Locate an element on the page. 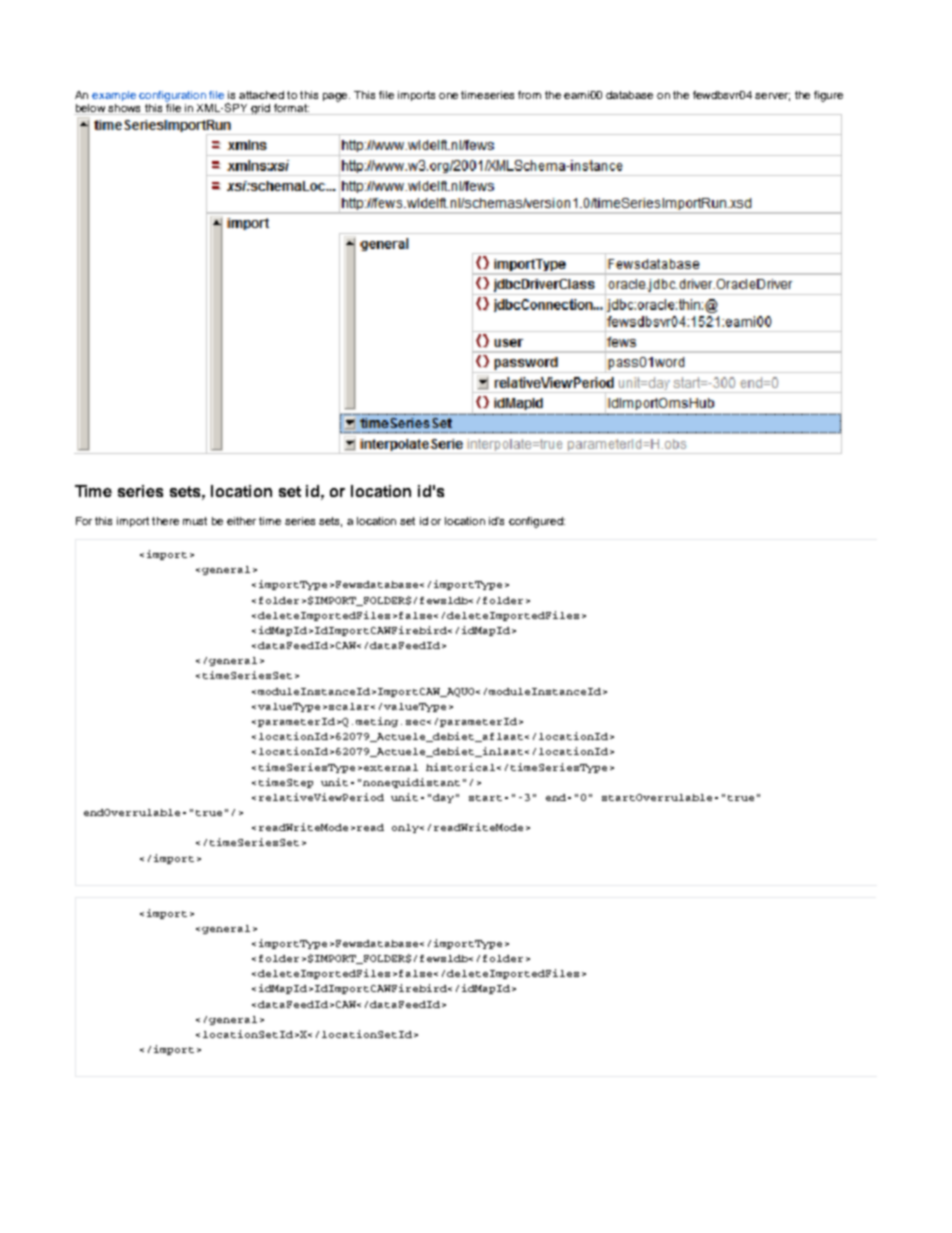  from is located at coordinates (529, 95).
